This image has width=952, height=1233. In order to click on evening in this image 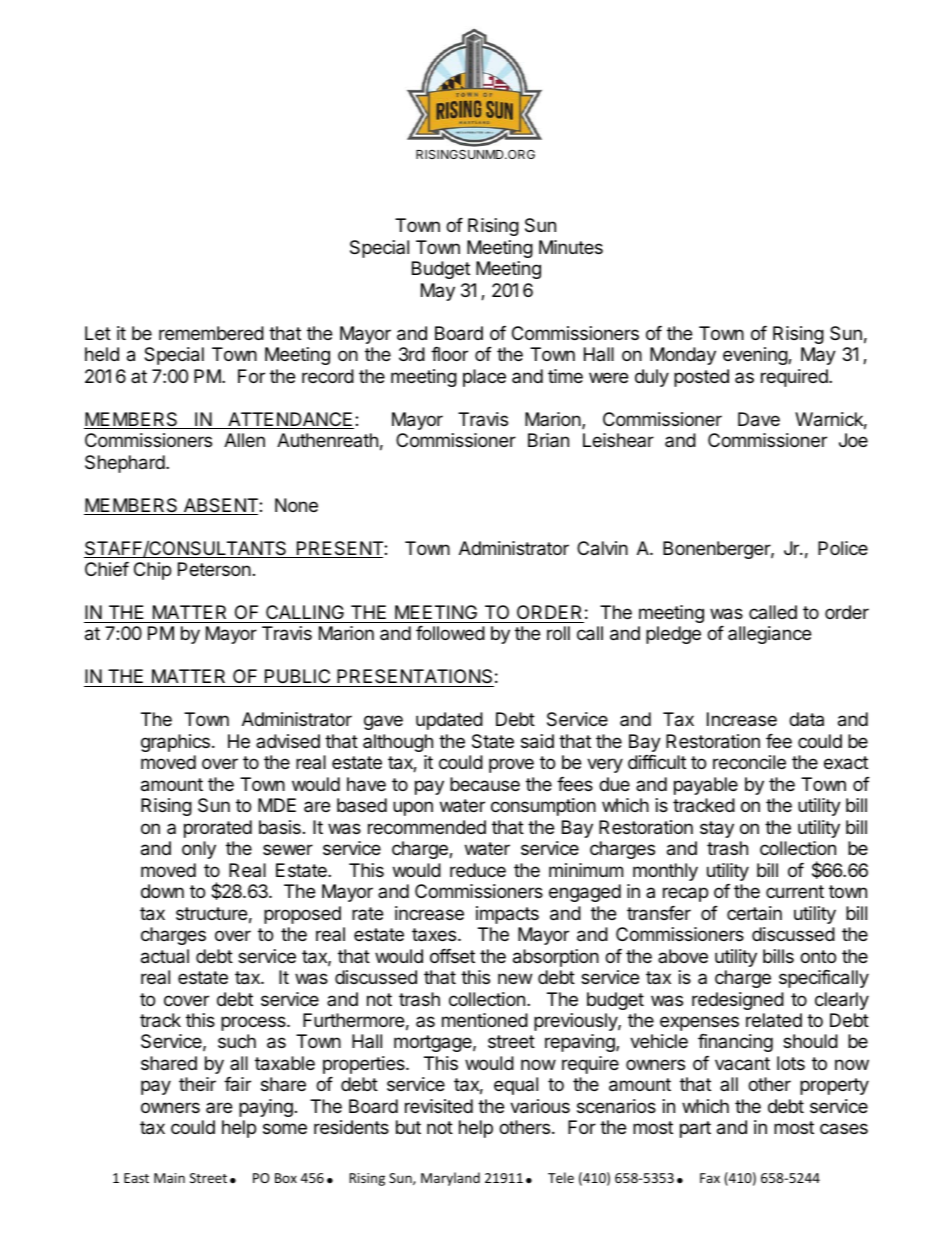, I will do `click(756, 356)`.
